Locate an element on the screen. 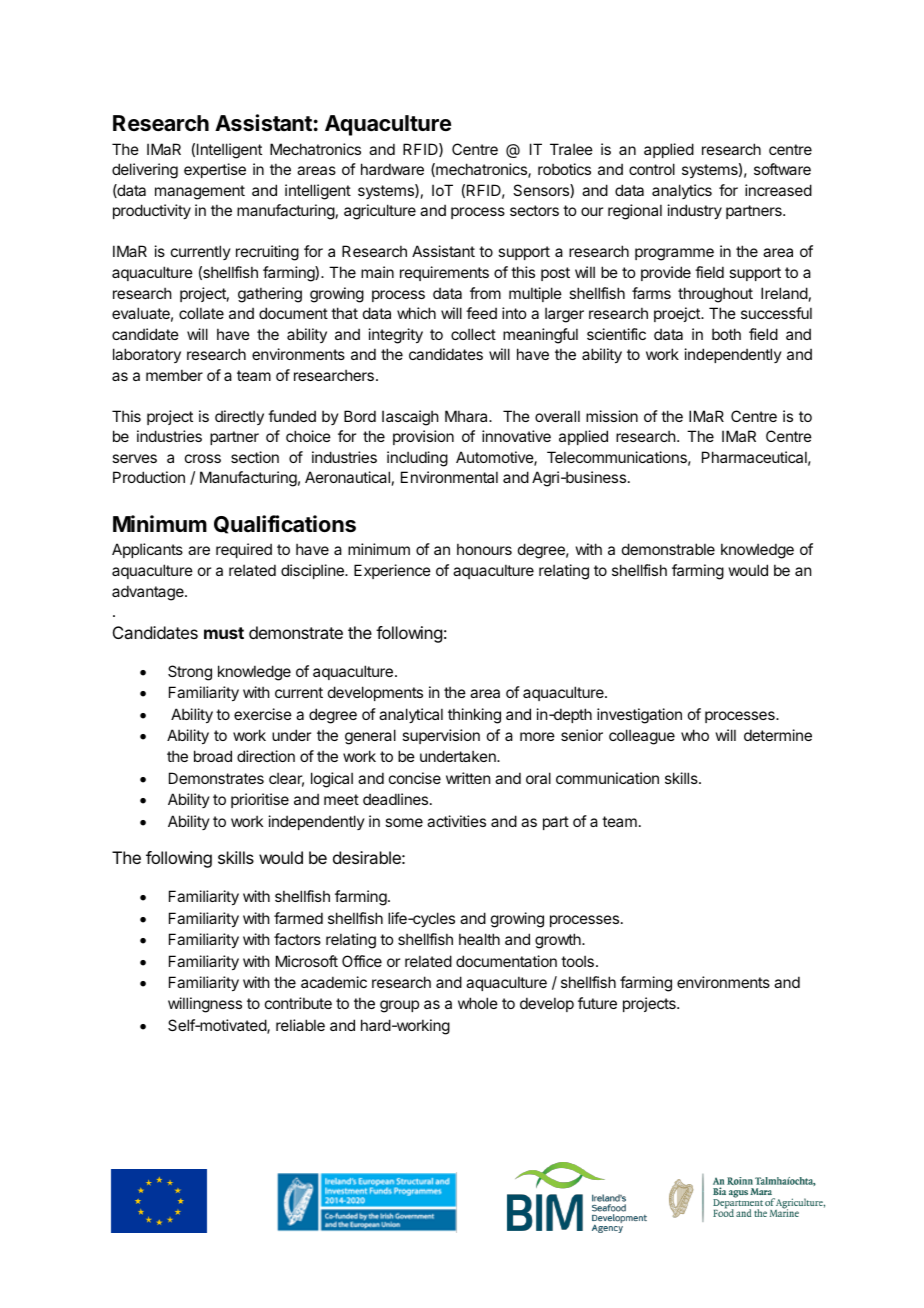 The image size is (924, 1308). sectors is located at coordinates (534, 210).
